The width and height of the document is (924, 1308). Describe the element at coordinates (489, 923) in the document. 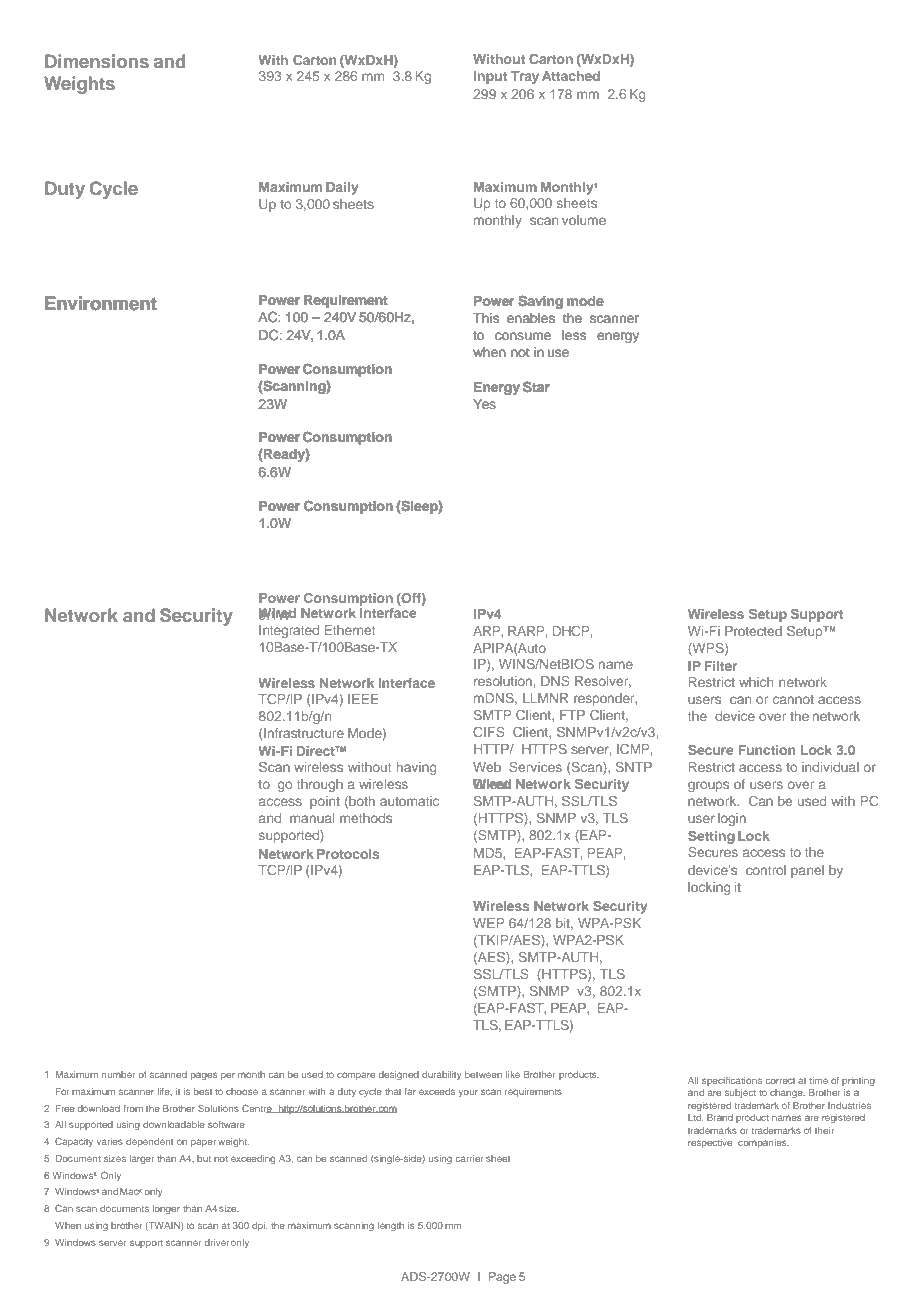

I see `WEP` at that location.
